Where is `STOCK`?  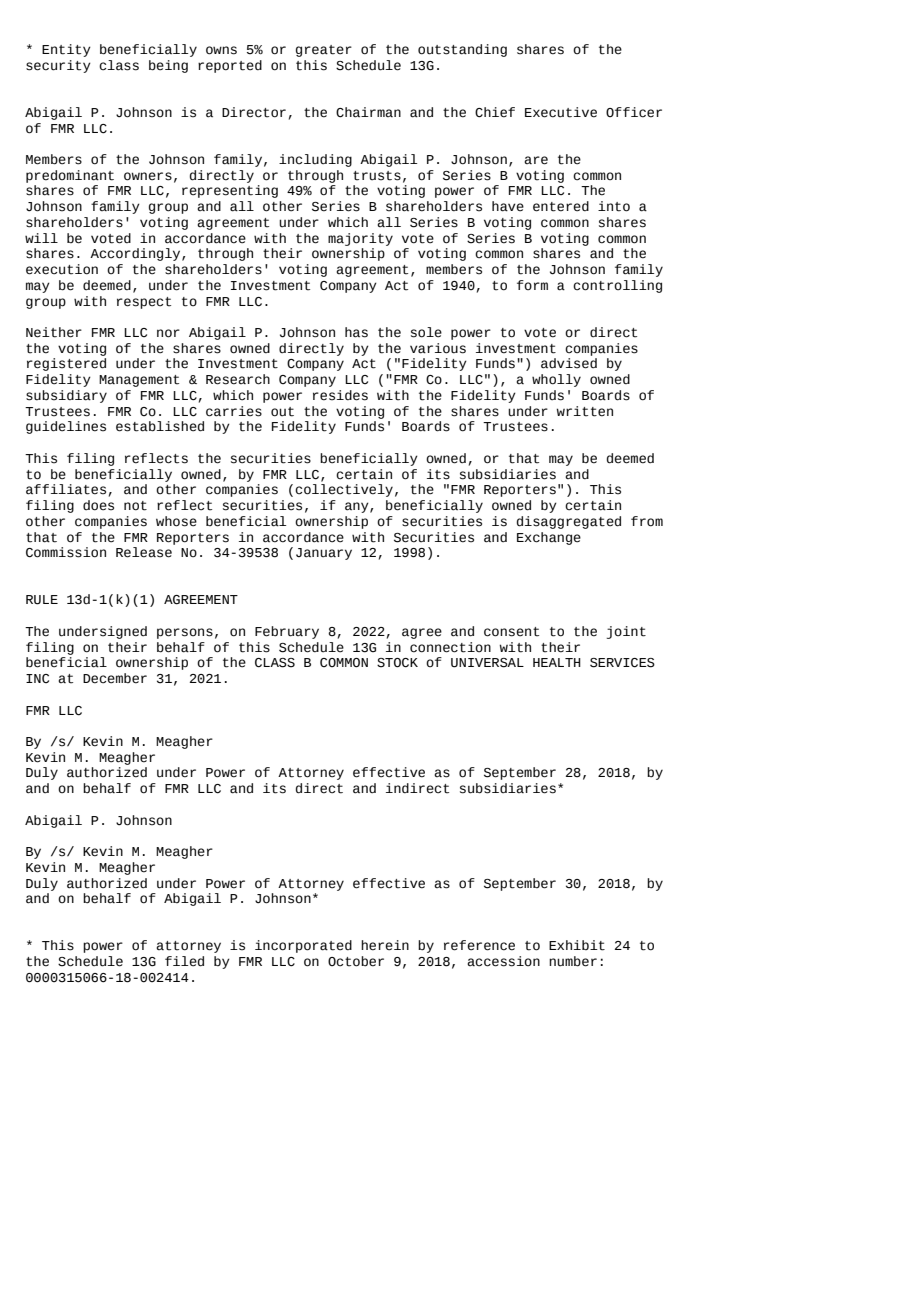
STOCK is located at coordinates (397, 663).
